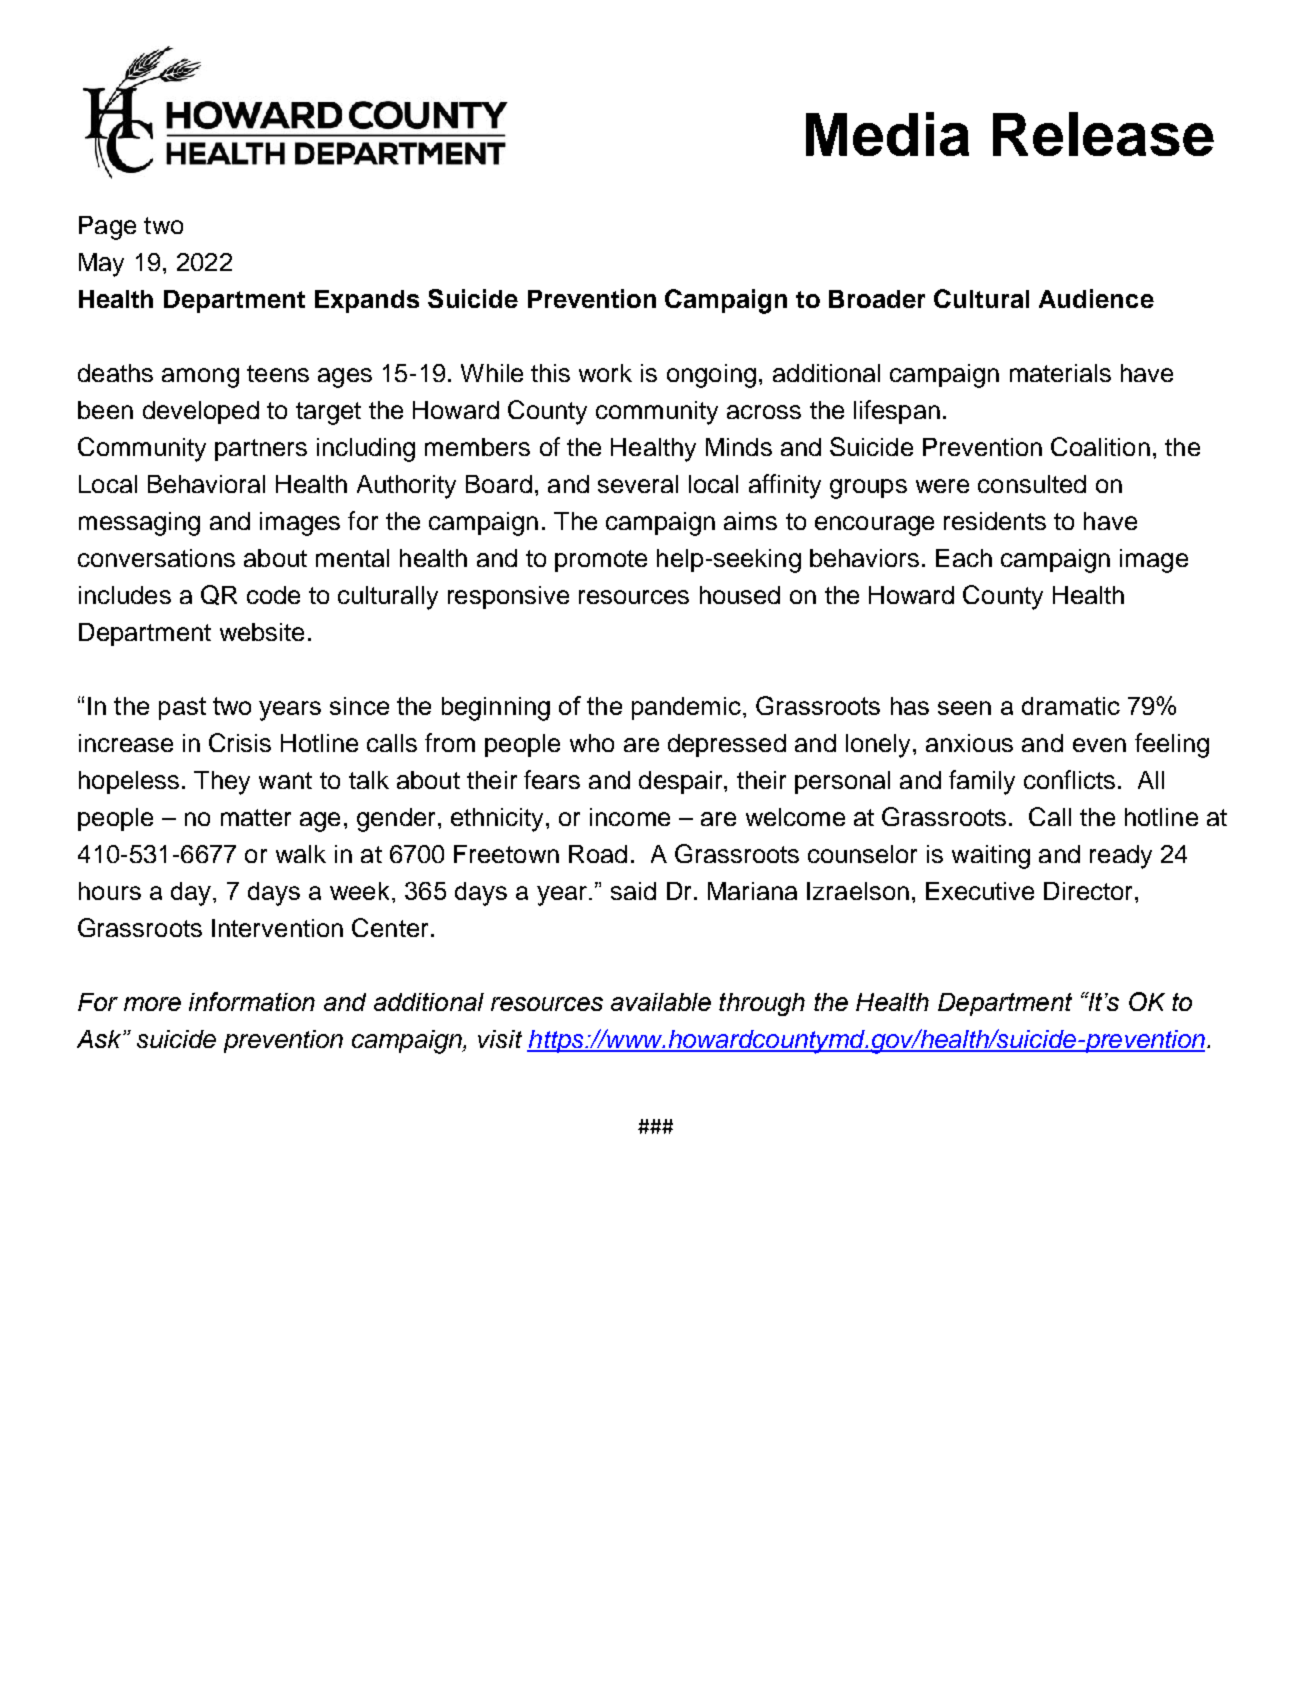 Image resolution: width=1311 pixels, height=1697 pixels. I want to click on information, so click(252, 1001).
